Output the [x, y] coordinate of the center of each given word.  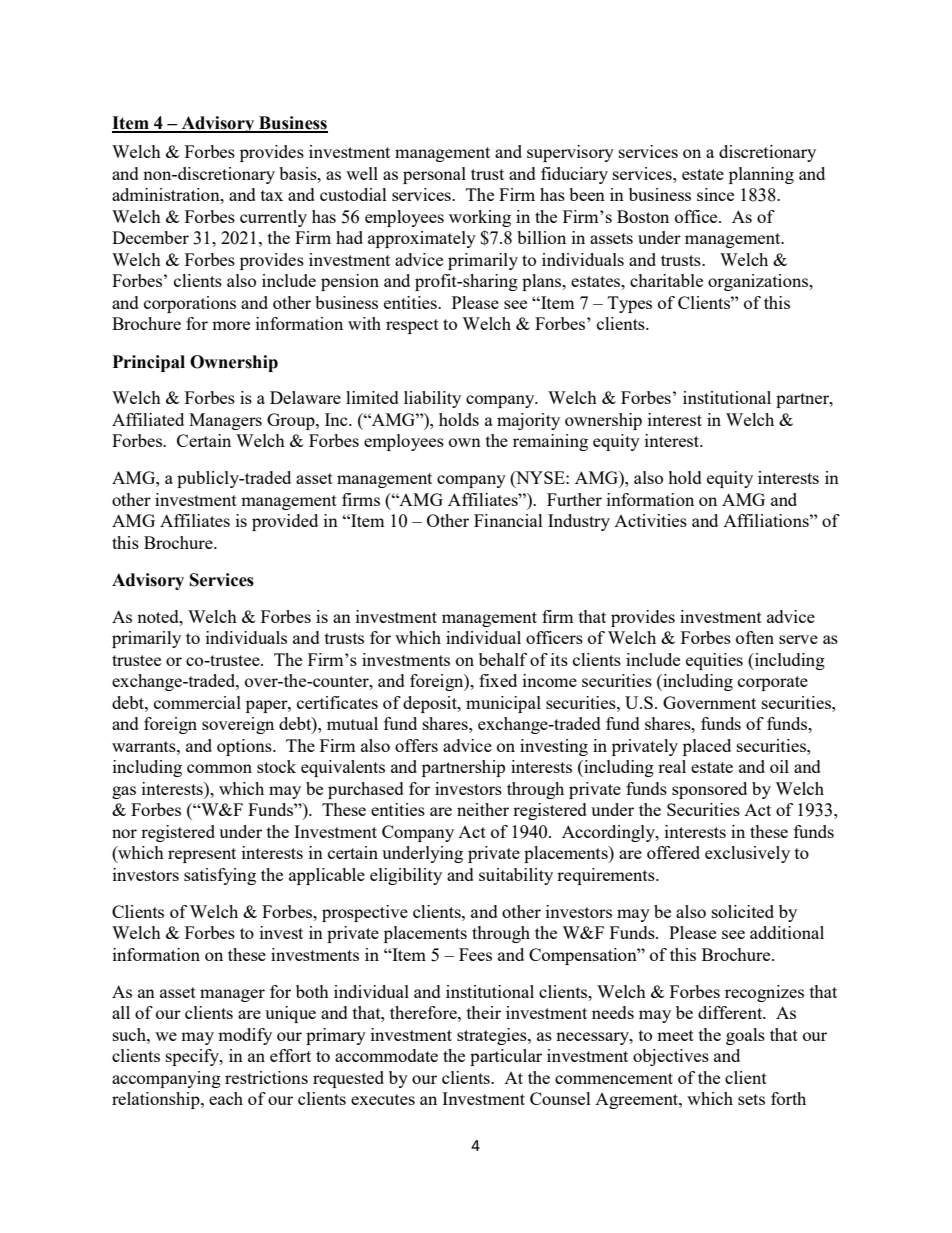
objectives [671, 1057]
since [715, 194]
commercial [197, 702]
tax [272, 195]
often [755, 637]
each [226, 1098]
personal [434, 175]
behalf [503, 659]
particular [506, 1057]
